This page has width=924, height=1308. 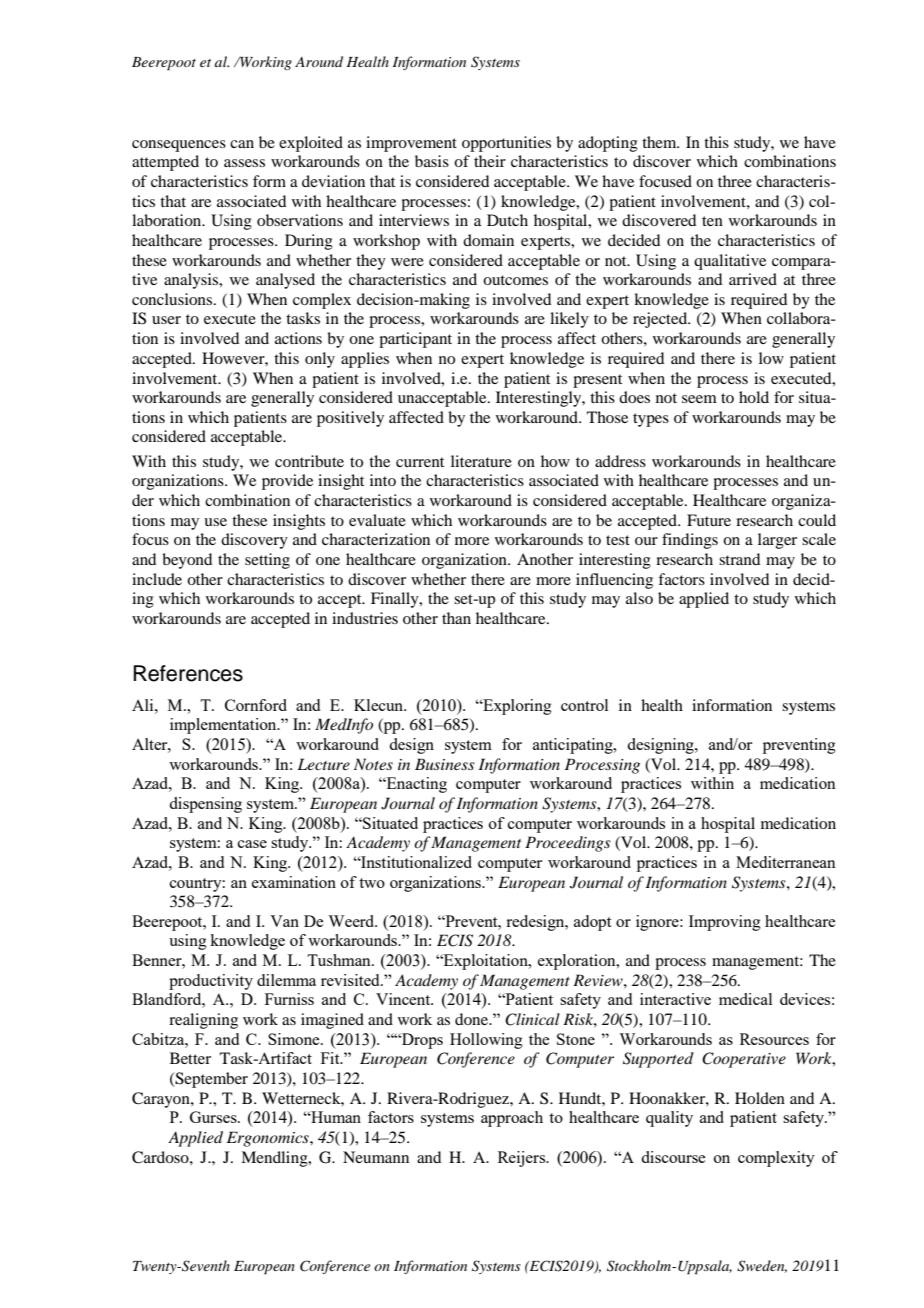 I want to click on their, so click(x=490, y=161).
